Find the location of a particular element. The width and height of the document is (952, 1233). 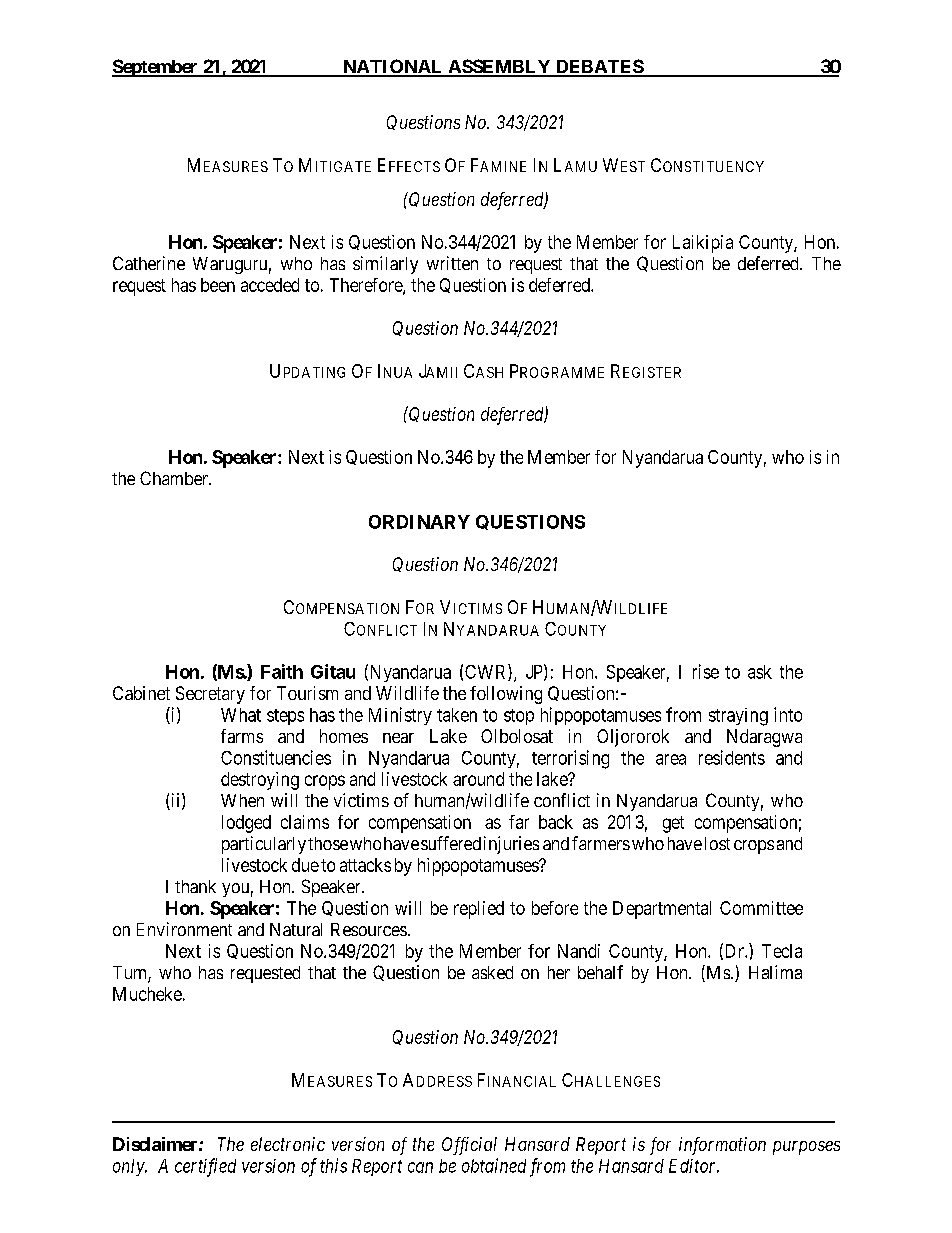

ASSEMBLY is located at coordinates (499, 67).
